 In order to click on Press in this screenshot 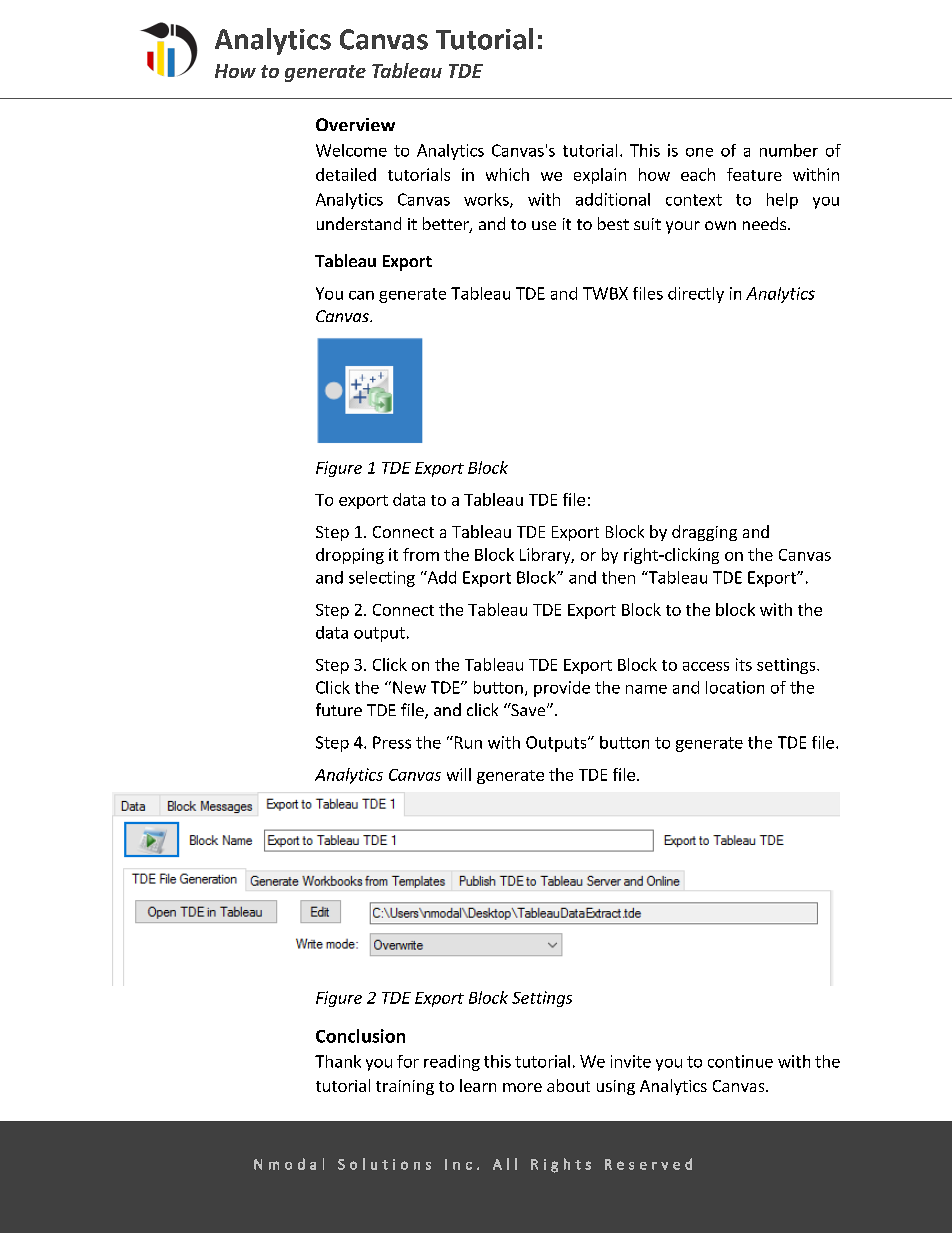, I will do `click(392, 742)`.
